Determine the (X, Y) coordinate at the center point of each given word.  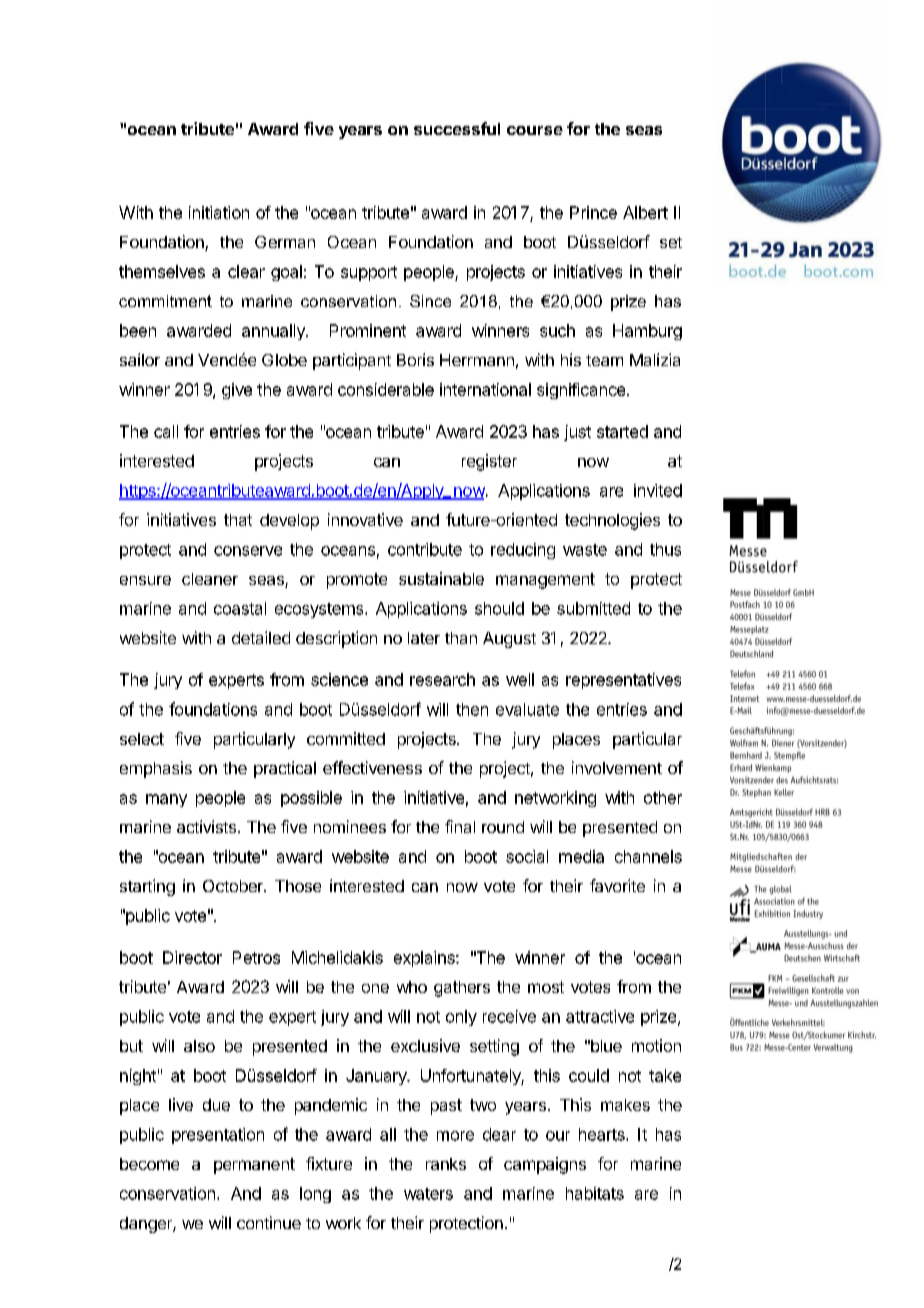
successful (457, 128)
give (237, 391)
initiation (219, 212)
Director (192, 957)
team (604, 360)
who (412, 987)
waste (585, 550)
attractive (600, 1016)
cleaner (210, 579)
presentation (218, 1136)
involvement (617, 767)
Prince (593, 212)
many (166, 800)
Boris (415, 359)
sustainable (441, 578)
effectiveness (372, 767)
